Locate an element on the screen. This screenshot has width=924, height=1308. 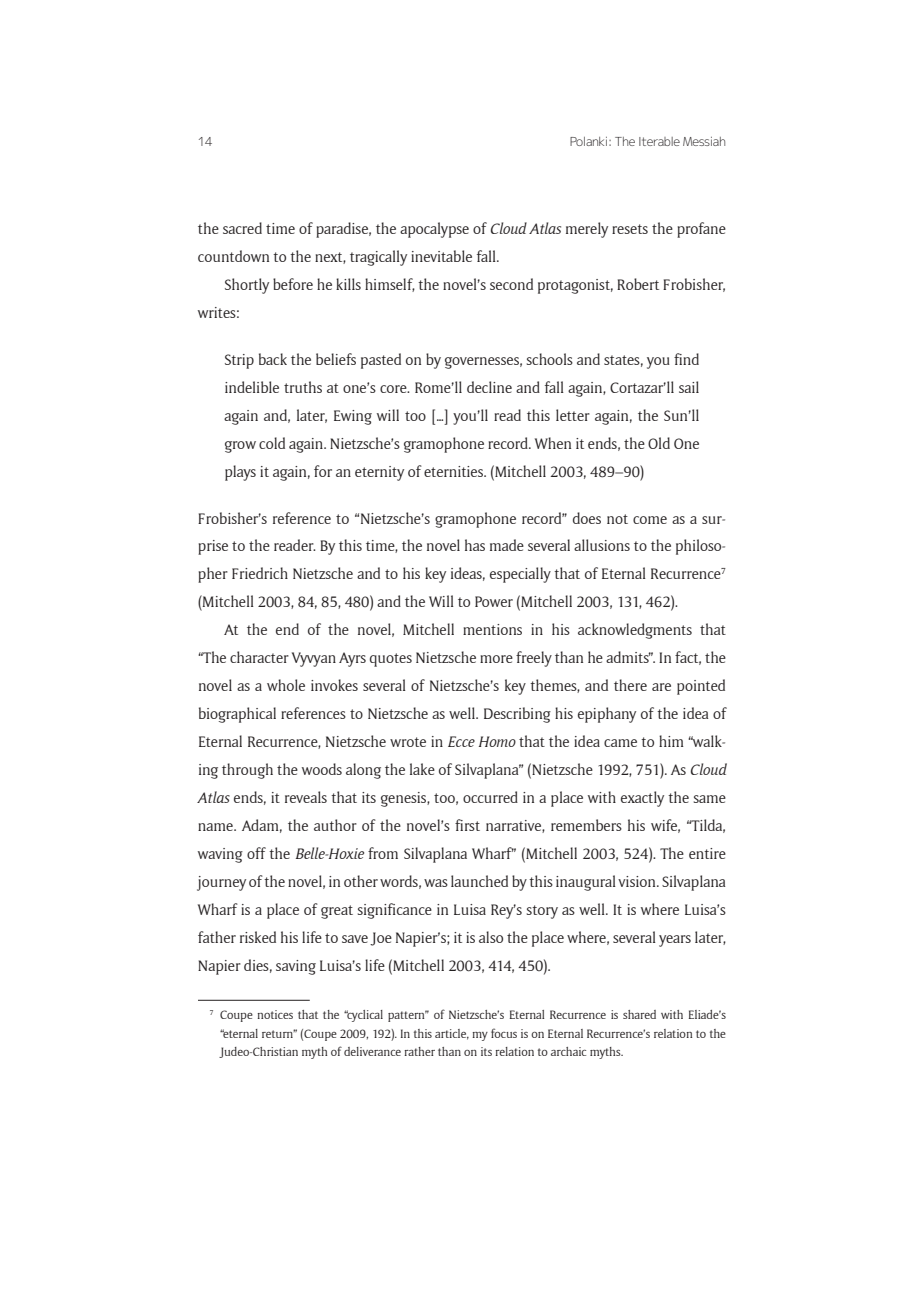
apocalypse is located at coordinates (434, 230).
